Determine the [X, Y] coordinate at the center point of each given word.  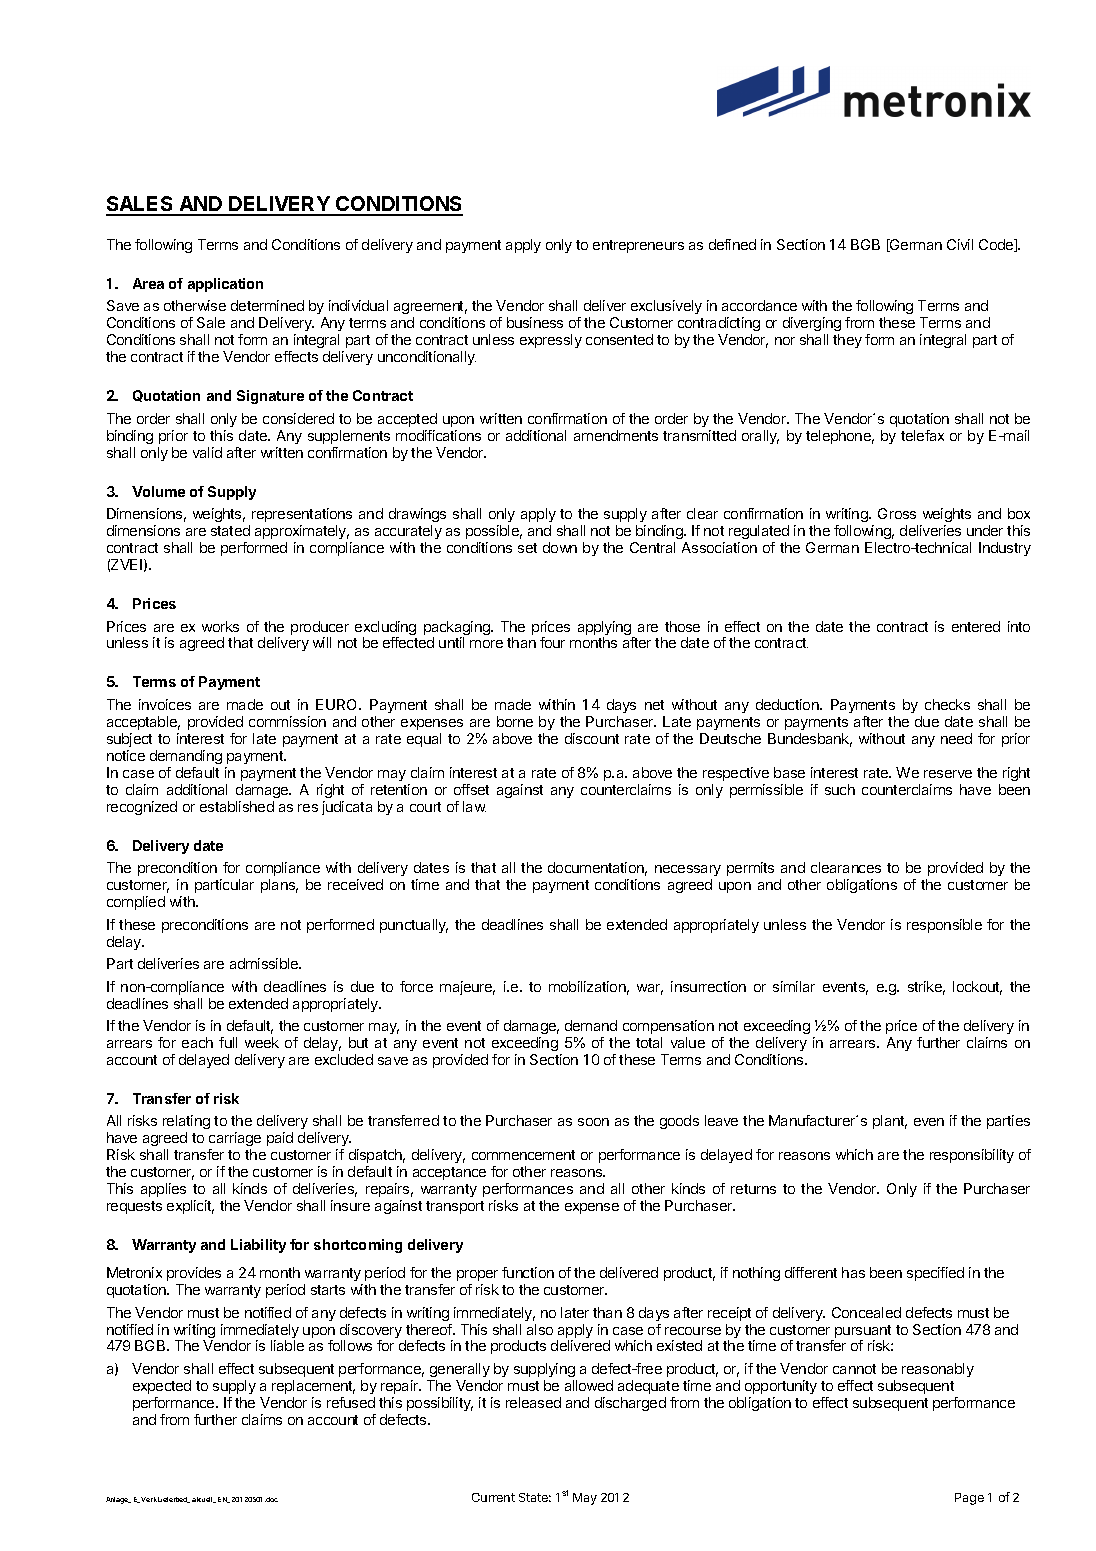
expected [162, 1387]
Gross [897, 513]
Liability [258, 1246]
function [528, 1272]
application [225, 285]
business [535, 322]
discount [592, 738]
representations [302, 515]
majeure [467, 988]
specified [935, 1274]
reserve [948, 774]
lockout [977, 988]
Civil [960, 244]
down [560, 547]
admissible [265, 963]
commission [287, 721]
